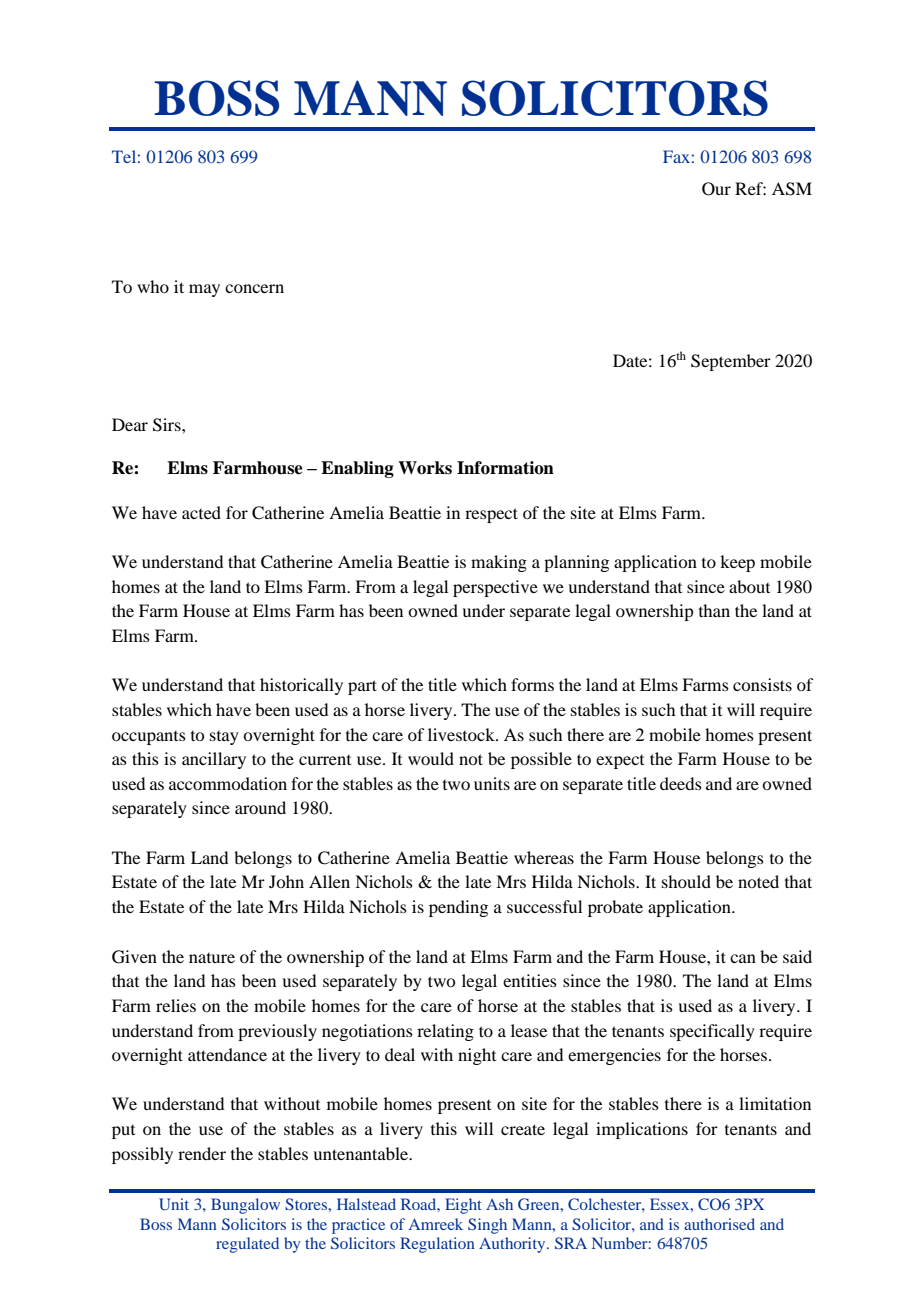 This document has height=1308, width=924. What do you see at coordinates (463, 1206) in the document?
I see `Eight` at bounding box center [463, 1206].
